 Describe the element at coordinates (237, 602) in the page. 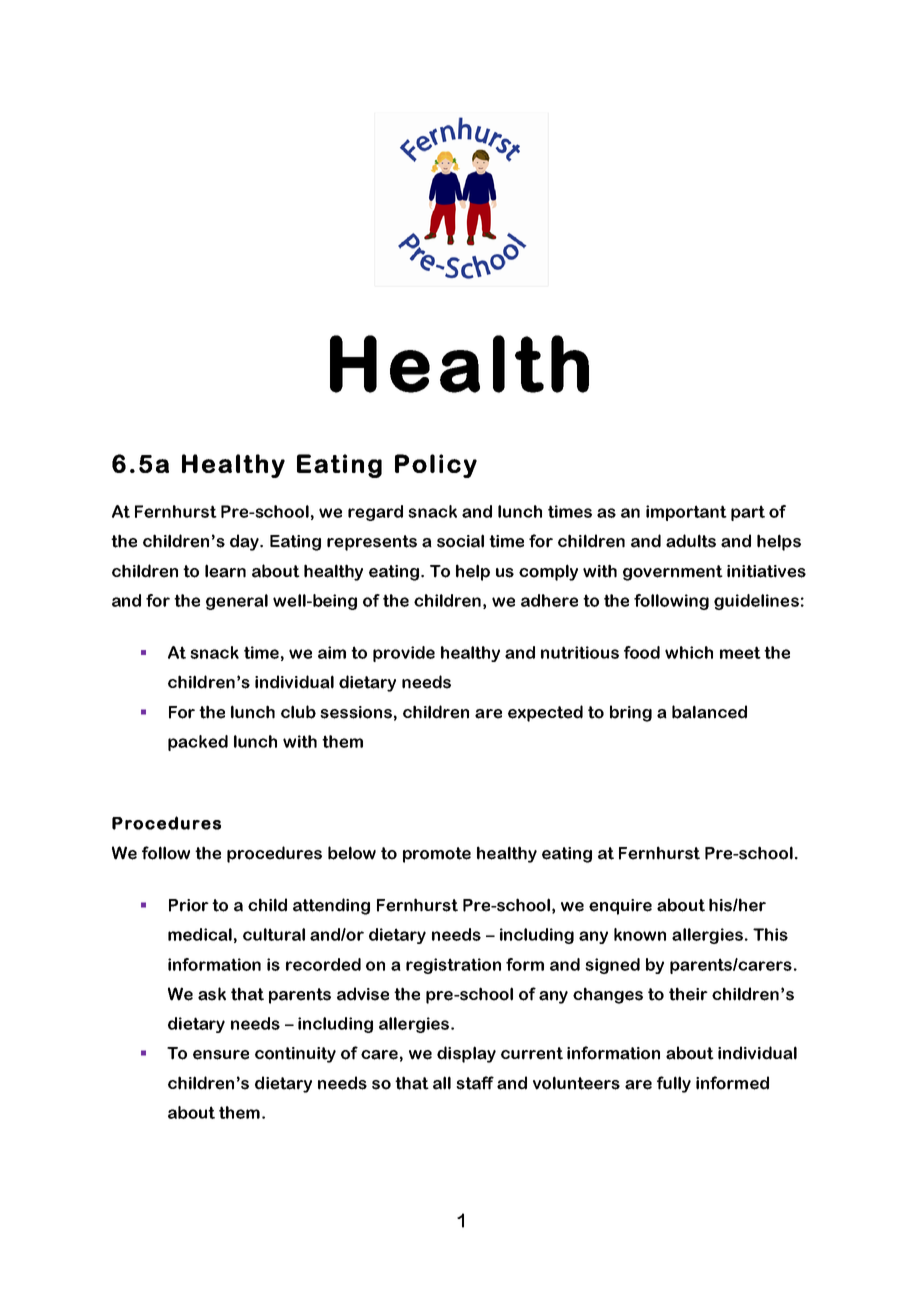

I see `general` at that location.
